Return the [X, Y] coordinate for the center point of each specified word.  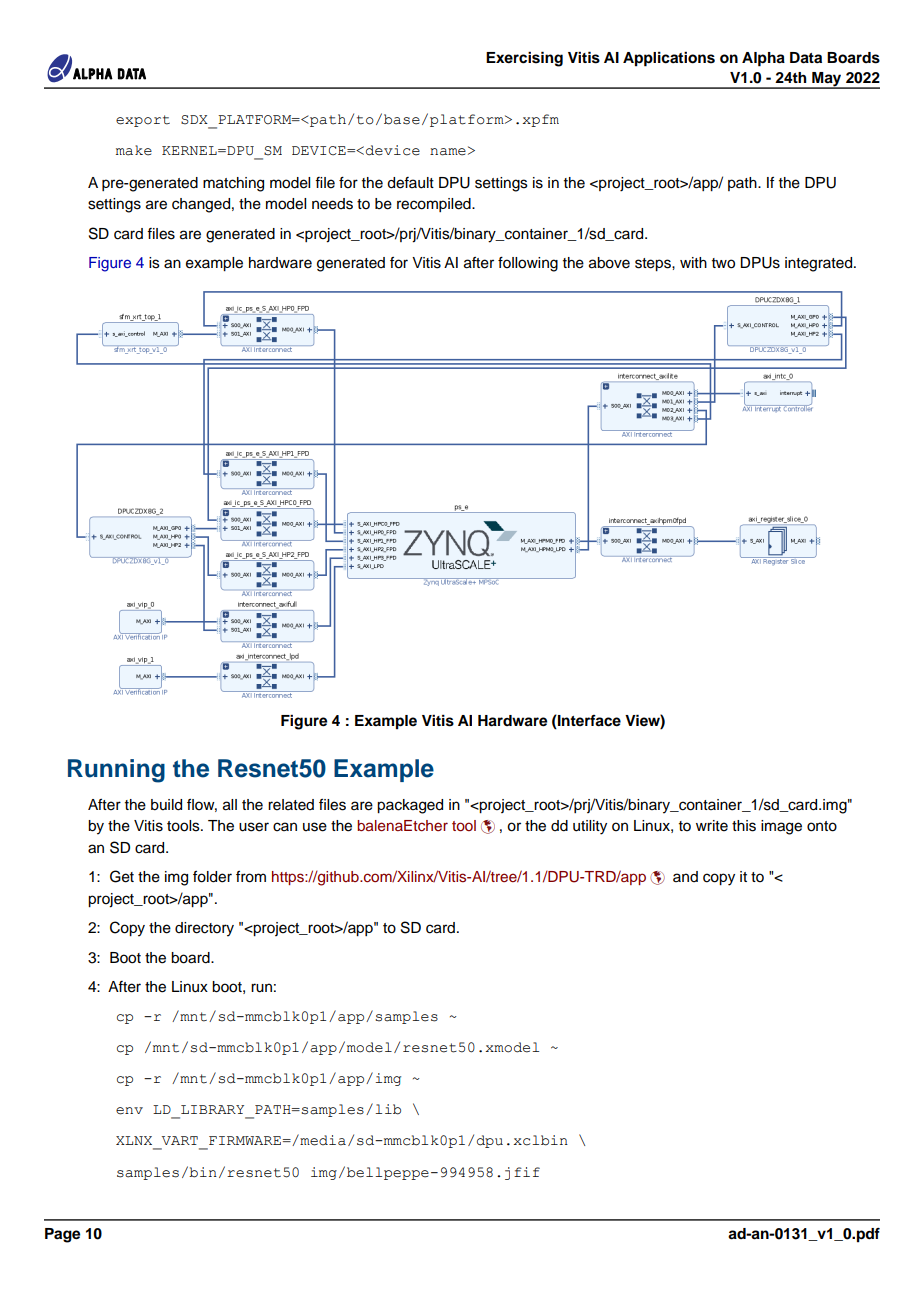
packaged [410, 806]
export [143, 121]
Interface [588, 721]
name [448, 152]
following [528, 264]
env [129, 1111]
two [723, 263]
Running [116, 771]
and [685, 876]
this [744, 826]
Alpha [763, 59]
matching [233, 184]
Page [62, 1235]
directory [204, 929]
